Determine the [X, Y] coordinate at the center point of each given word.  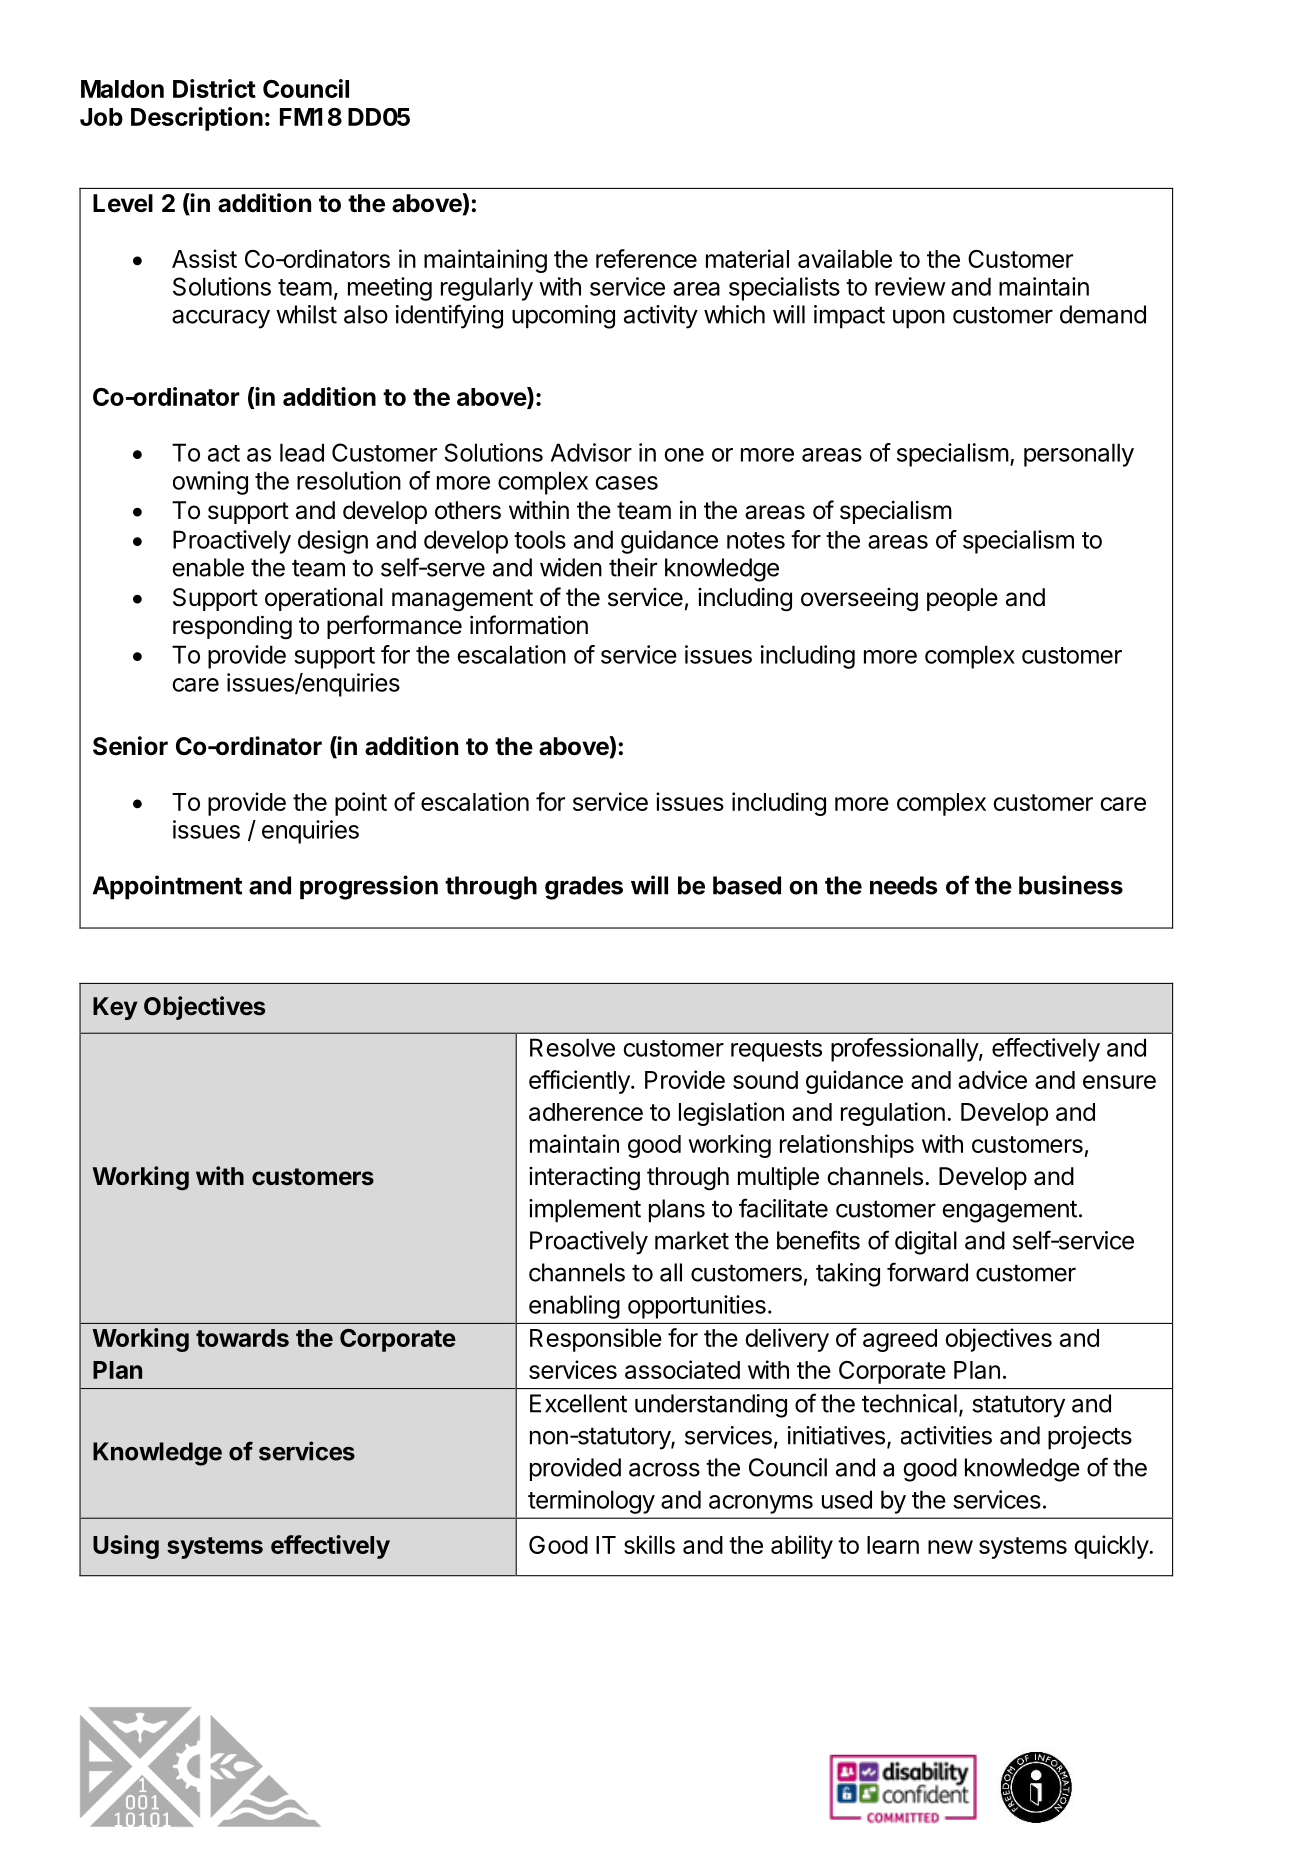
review [910, 286]
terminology [591, 1502]
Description [197, 119]
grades [584, 888]
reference [646, 258]
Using [126, 1547]
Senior [130, 746]
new [950, 1547]
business [1071, 885]
